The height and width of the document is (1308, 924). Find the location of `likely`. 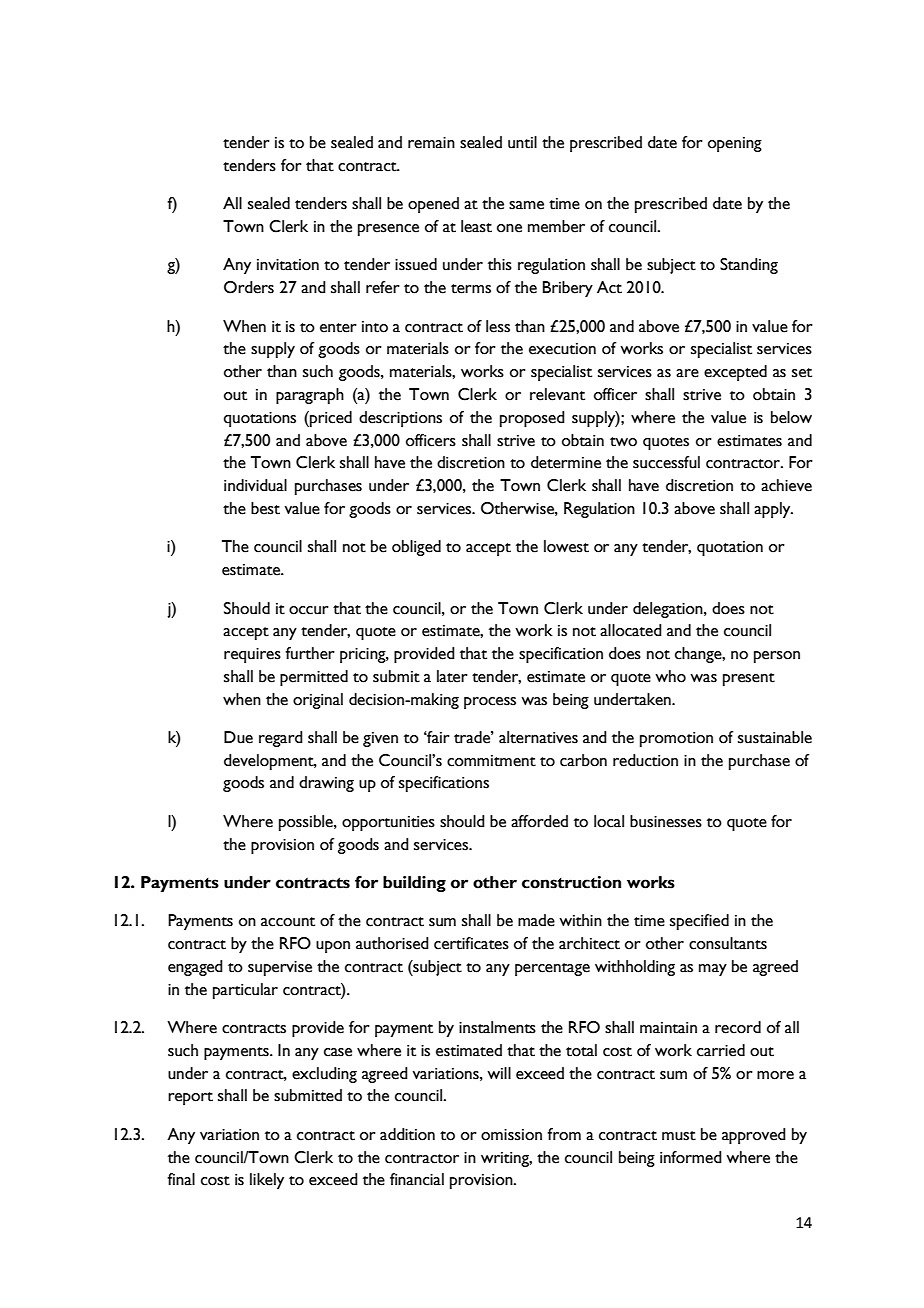

likely is located at coordinates (267, 1181).
